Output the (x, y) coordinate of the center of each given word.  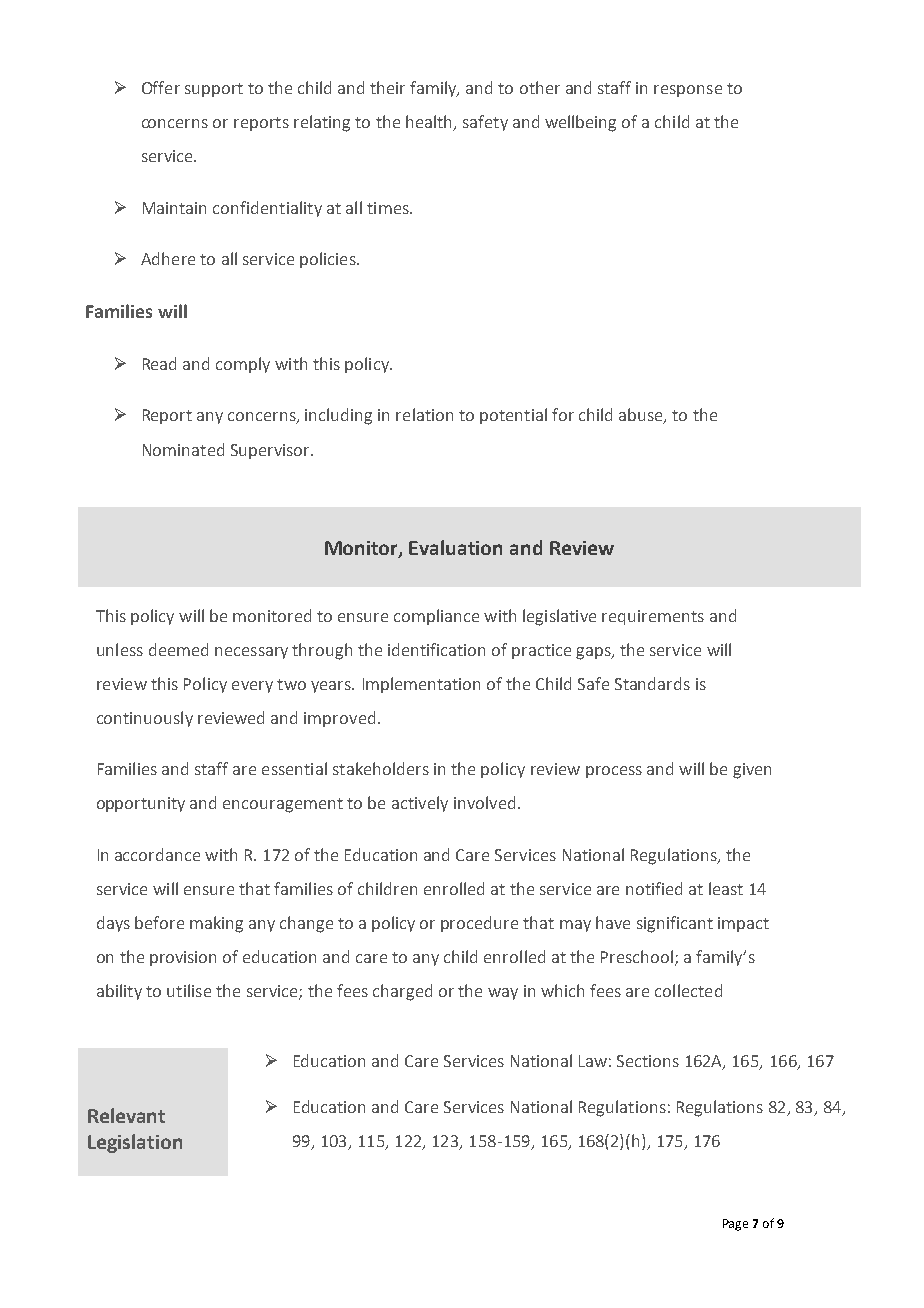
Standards (652, 683)
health (430, 123)
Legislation (135, 1143)
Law (593, 1061)
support (214, 90)
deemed (178, 649)
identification (436, 649)
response (688, 91)
